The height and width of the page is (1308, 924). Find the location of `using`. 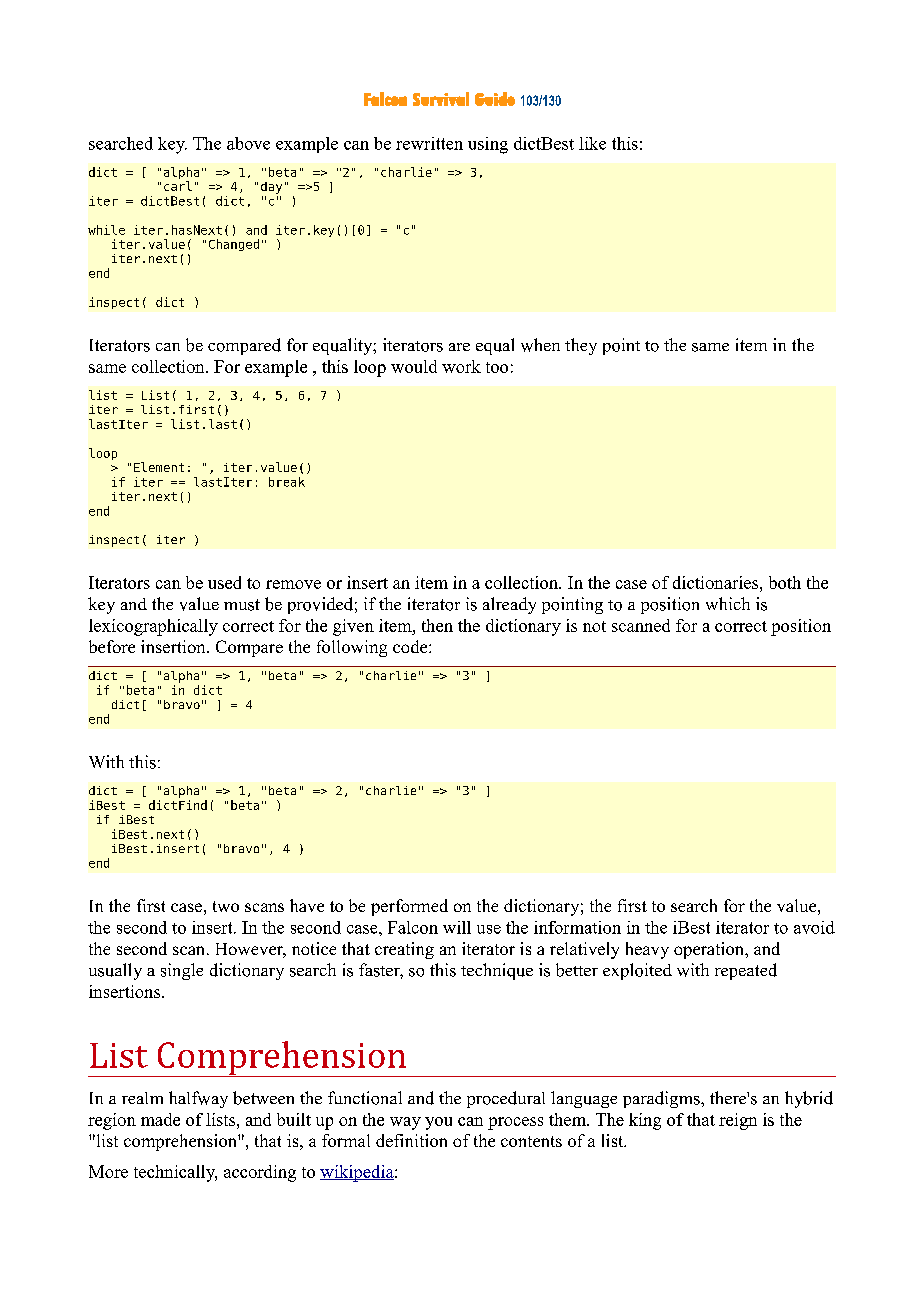

using is located at coordinates (488, 145).
